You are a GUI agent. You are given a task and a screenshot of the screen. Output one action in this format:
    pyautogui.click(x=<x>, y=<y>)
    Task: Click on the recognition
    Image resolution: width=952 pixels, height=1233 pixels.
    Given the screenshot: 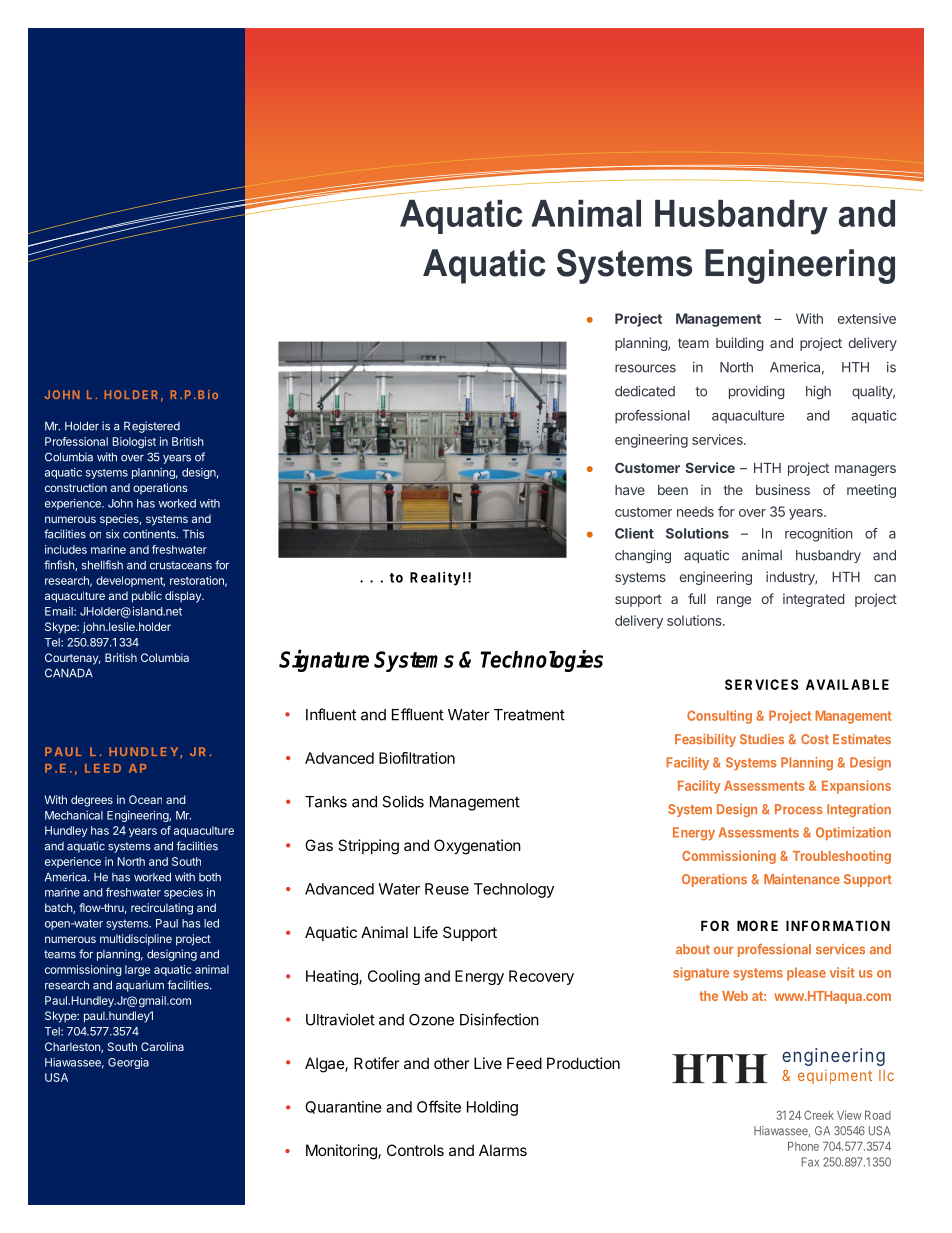 What is the action you would take?
    pyautogui.click(x=818, y=535)
